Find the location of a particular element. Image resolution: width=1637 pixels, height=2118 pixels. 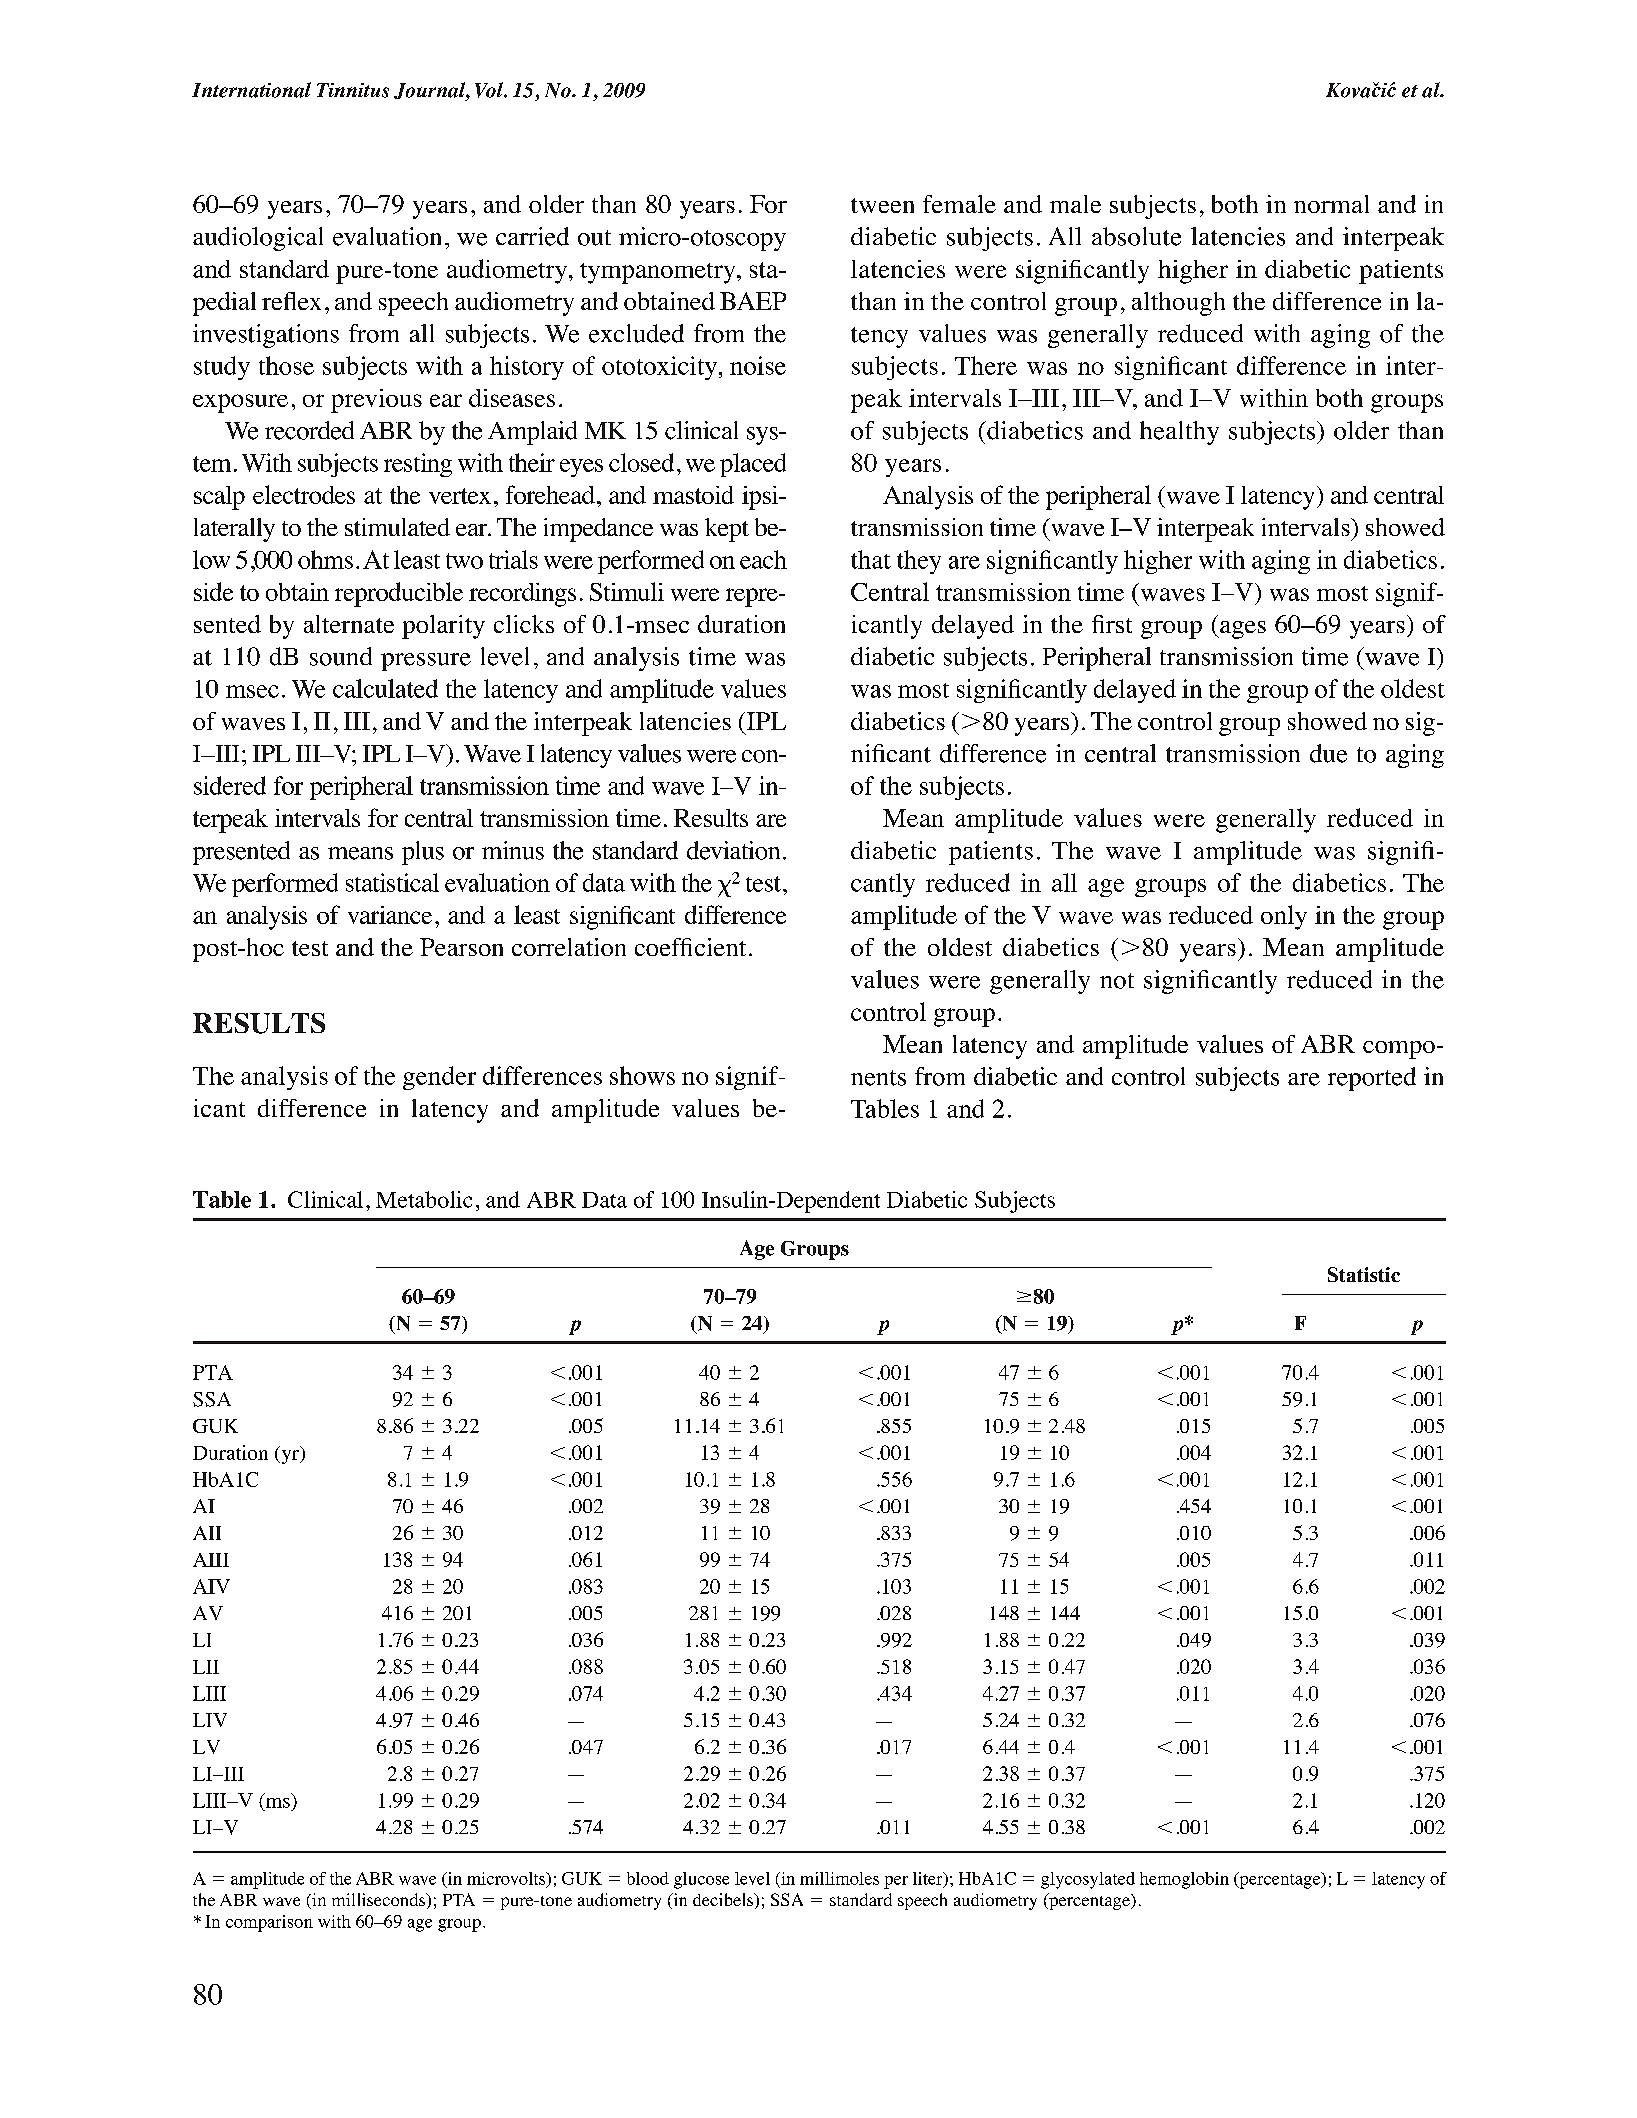

not is located at coordinates (1117, 981).
